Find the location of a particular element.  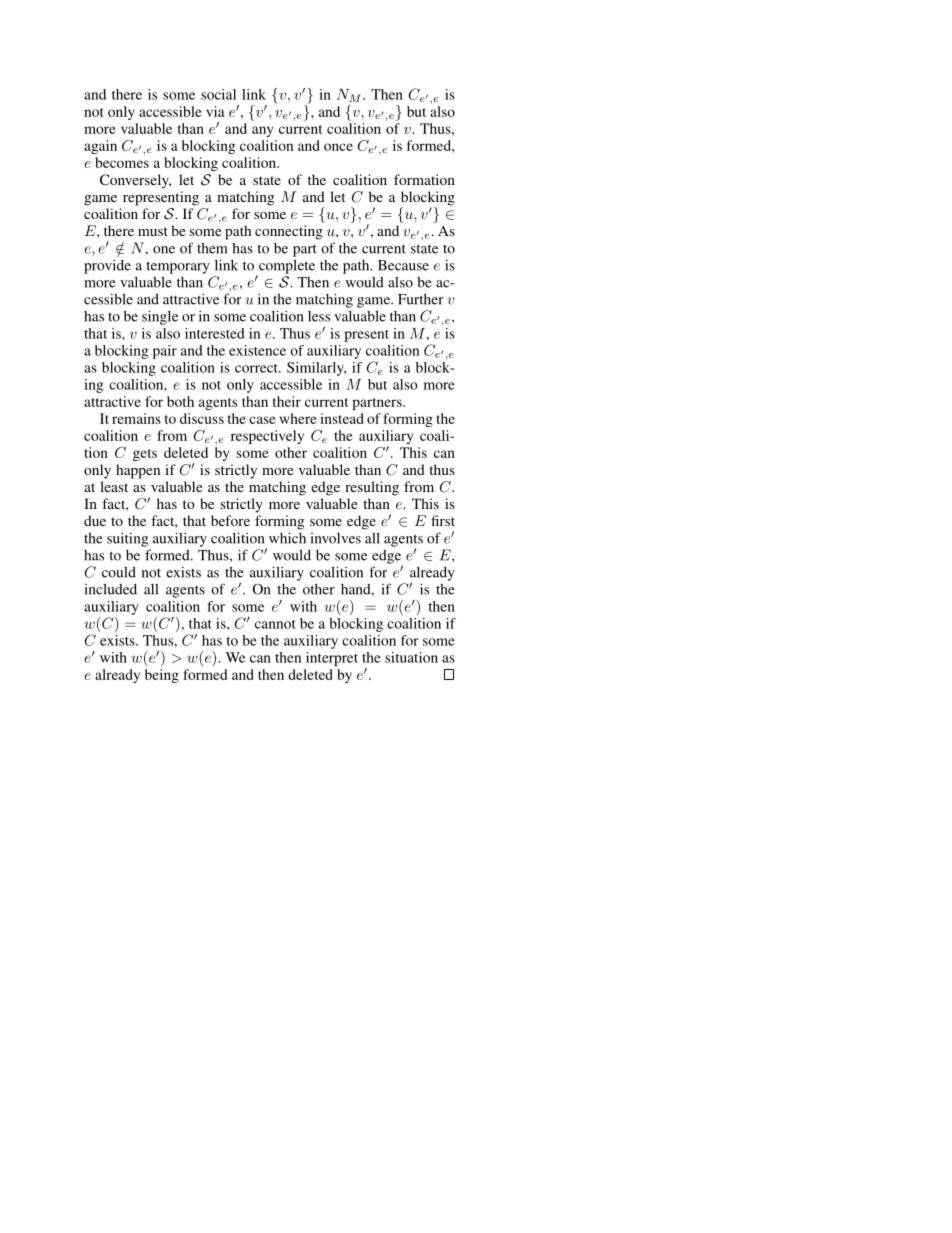

being is located at coordinates (162, 676).
